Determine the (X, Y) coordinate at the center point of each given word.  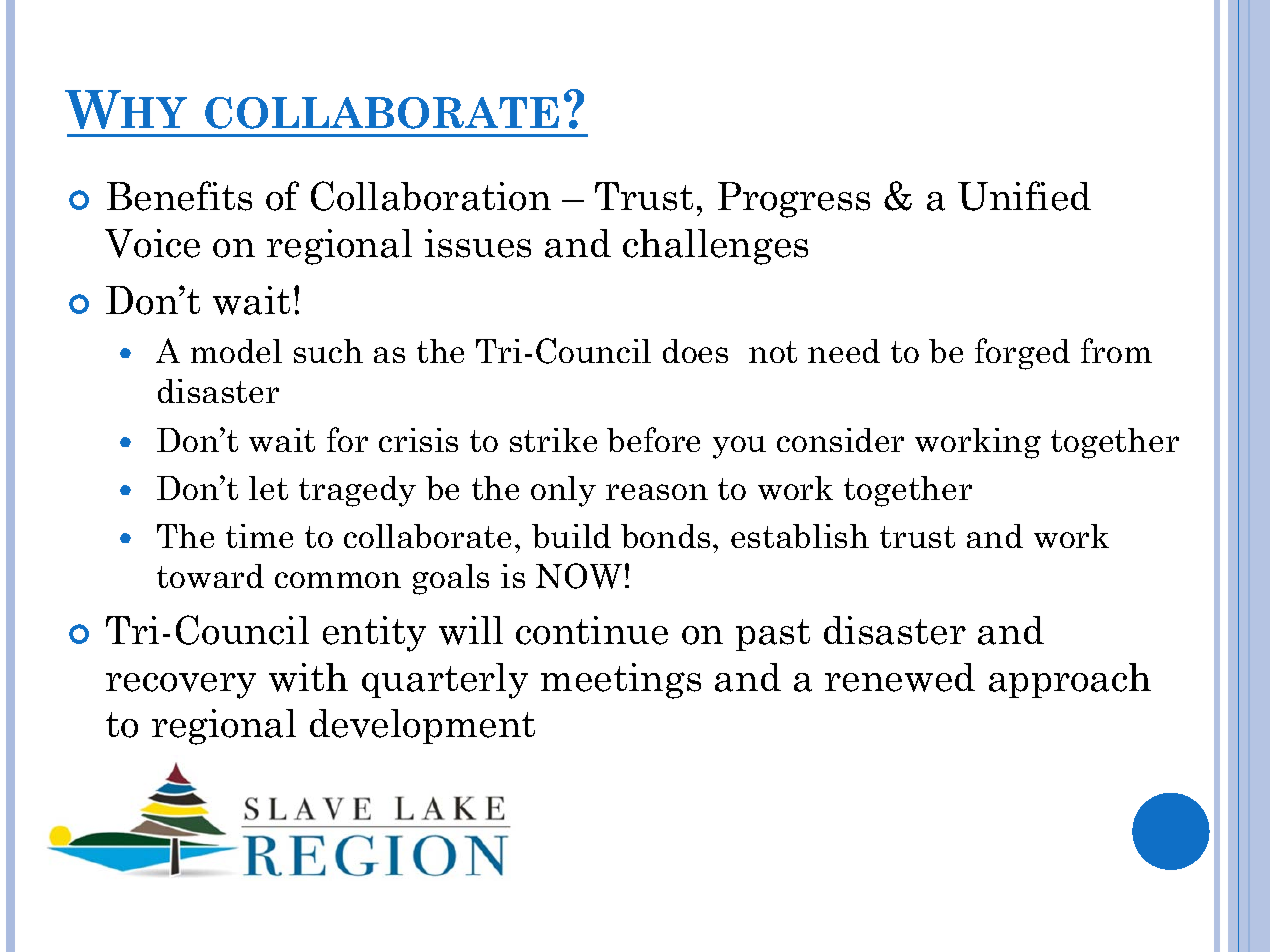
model (236, 351)
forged (1022, 354)
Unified (1024, 196)
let (268, 488)
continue (592, 630)
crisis (418, 440)
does (695, 351)
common (338, 580)
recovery (181, 686)
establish (800, 536)
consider (840, 440)
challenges (715, 247)
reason (657, 492)
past (773, 635)
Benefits (179, 196)
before (653, 439)
